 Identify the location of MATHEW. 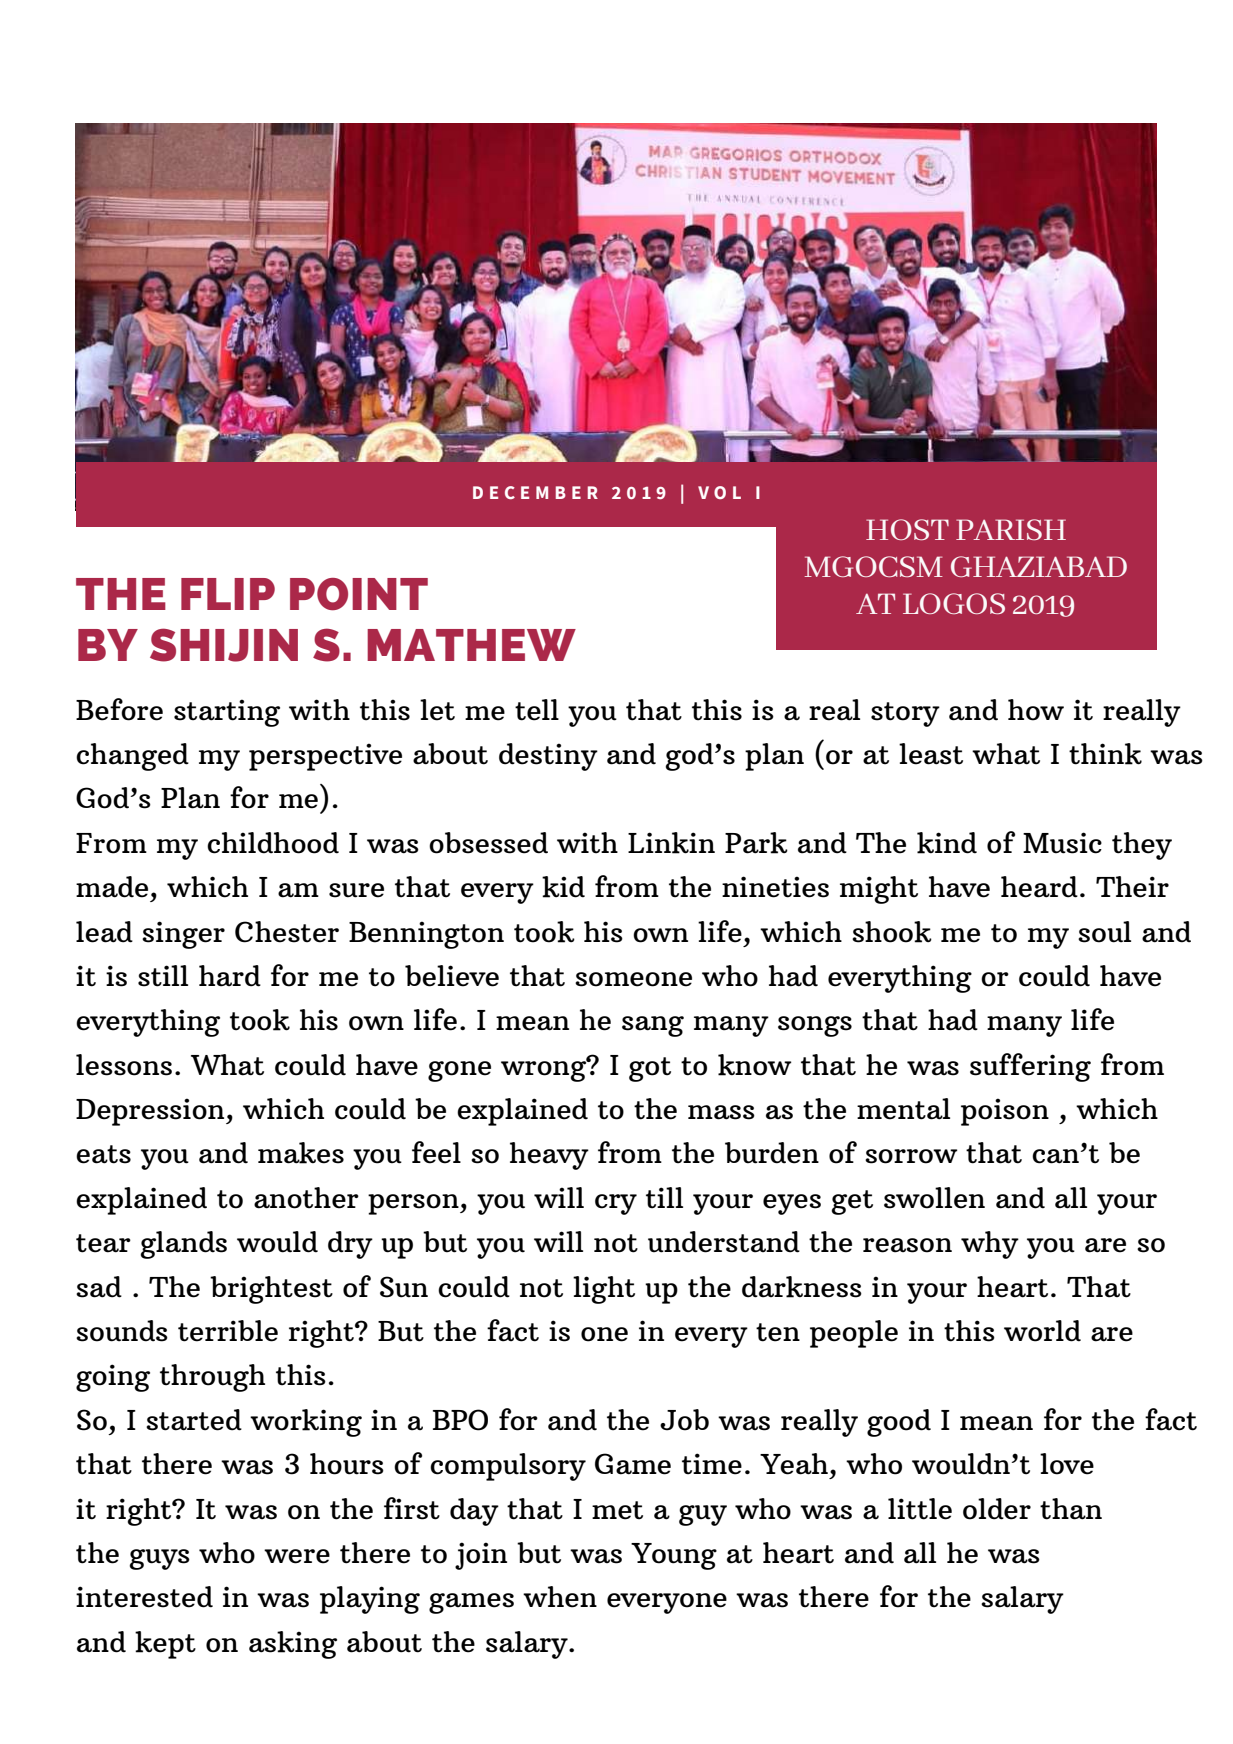
(471, 645).
